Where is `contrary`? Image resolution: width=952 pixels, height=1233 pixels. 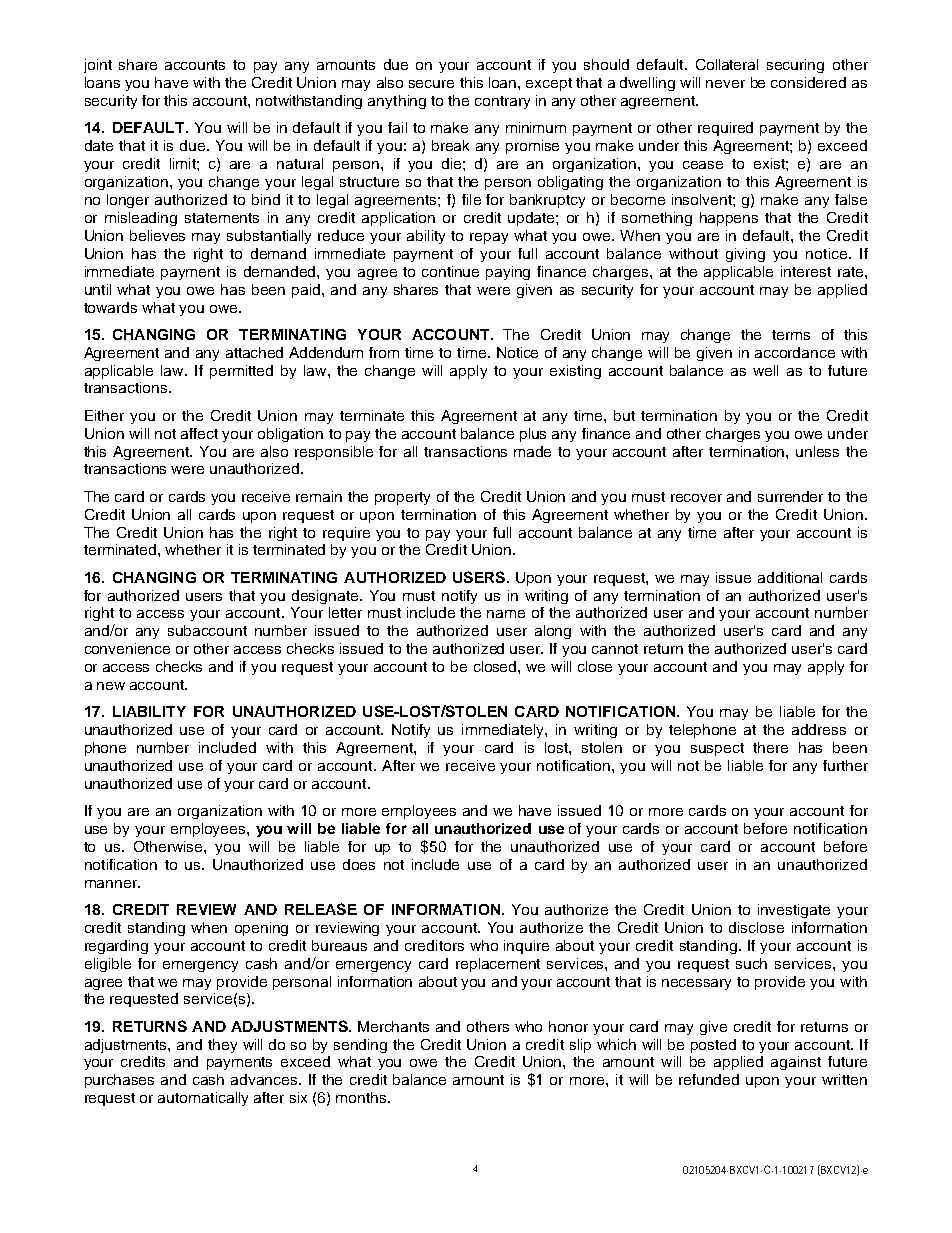 contrary is located at coordinates (502, 102).
